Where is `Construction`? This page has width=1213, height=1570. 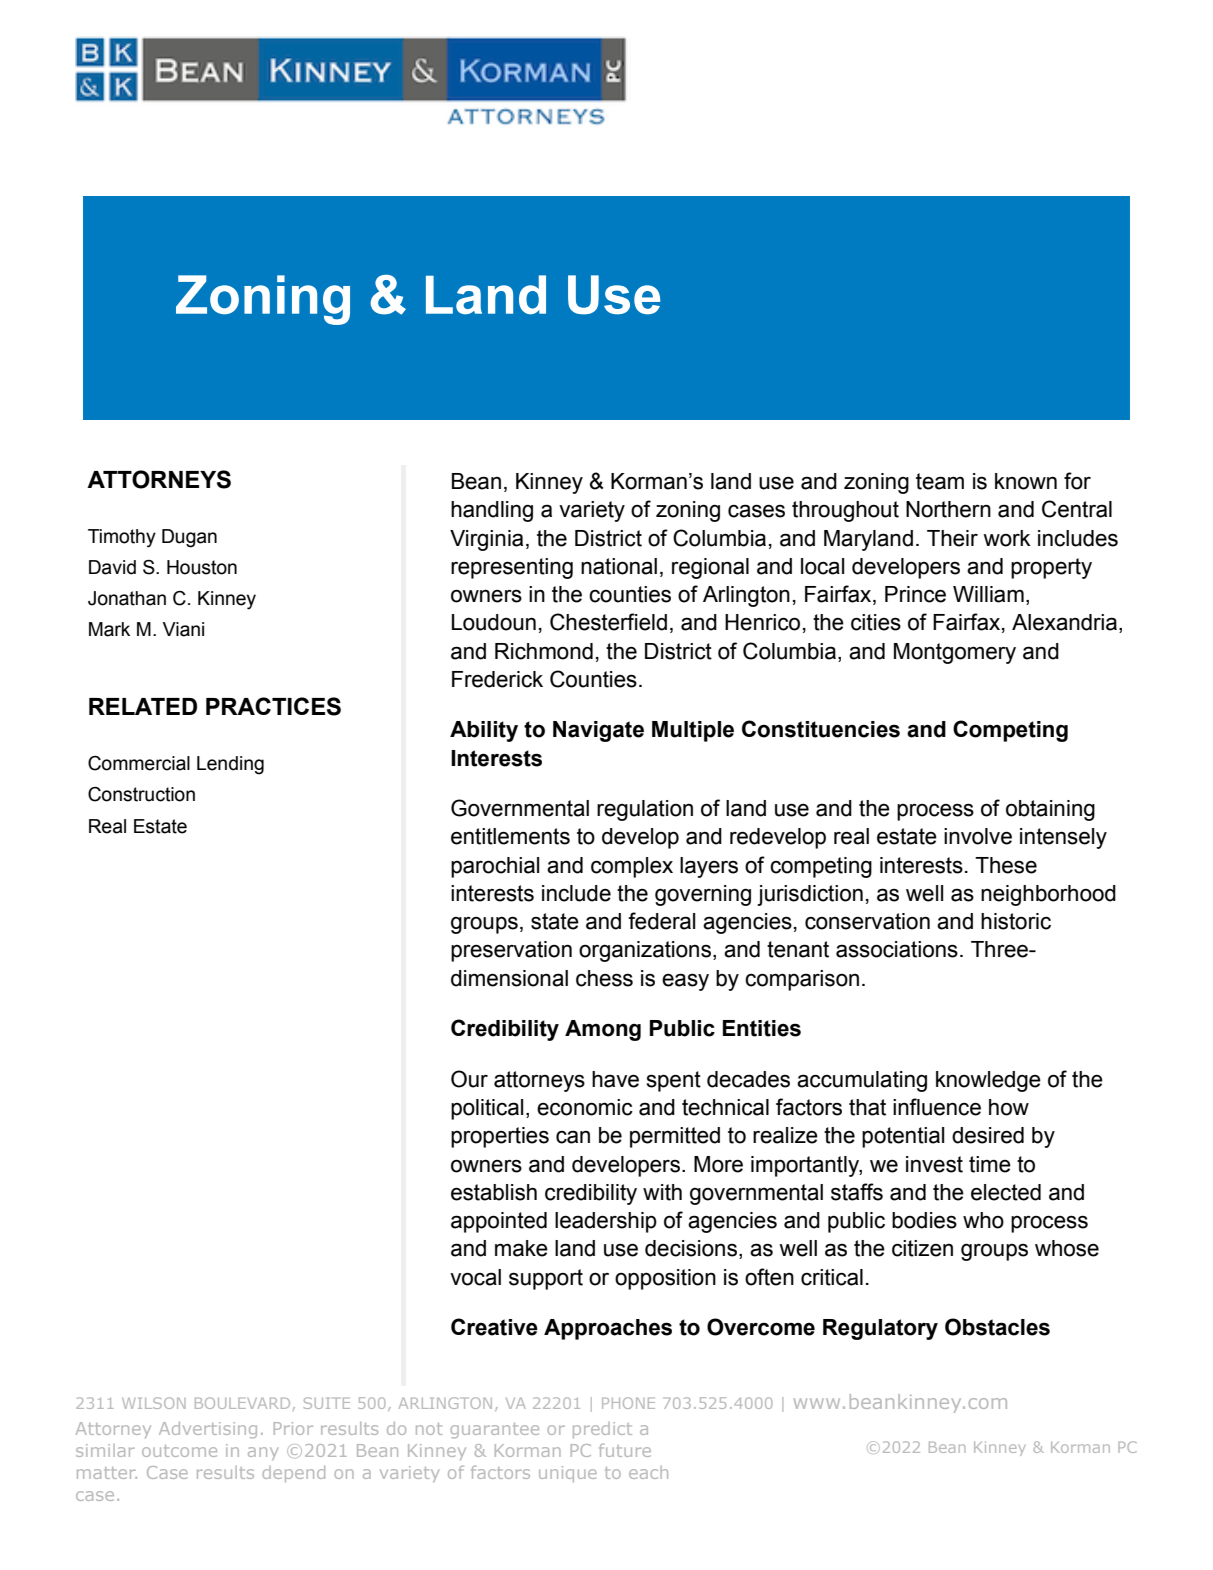 Construction is located at coordinates (141, 794).
